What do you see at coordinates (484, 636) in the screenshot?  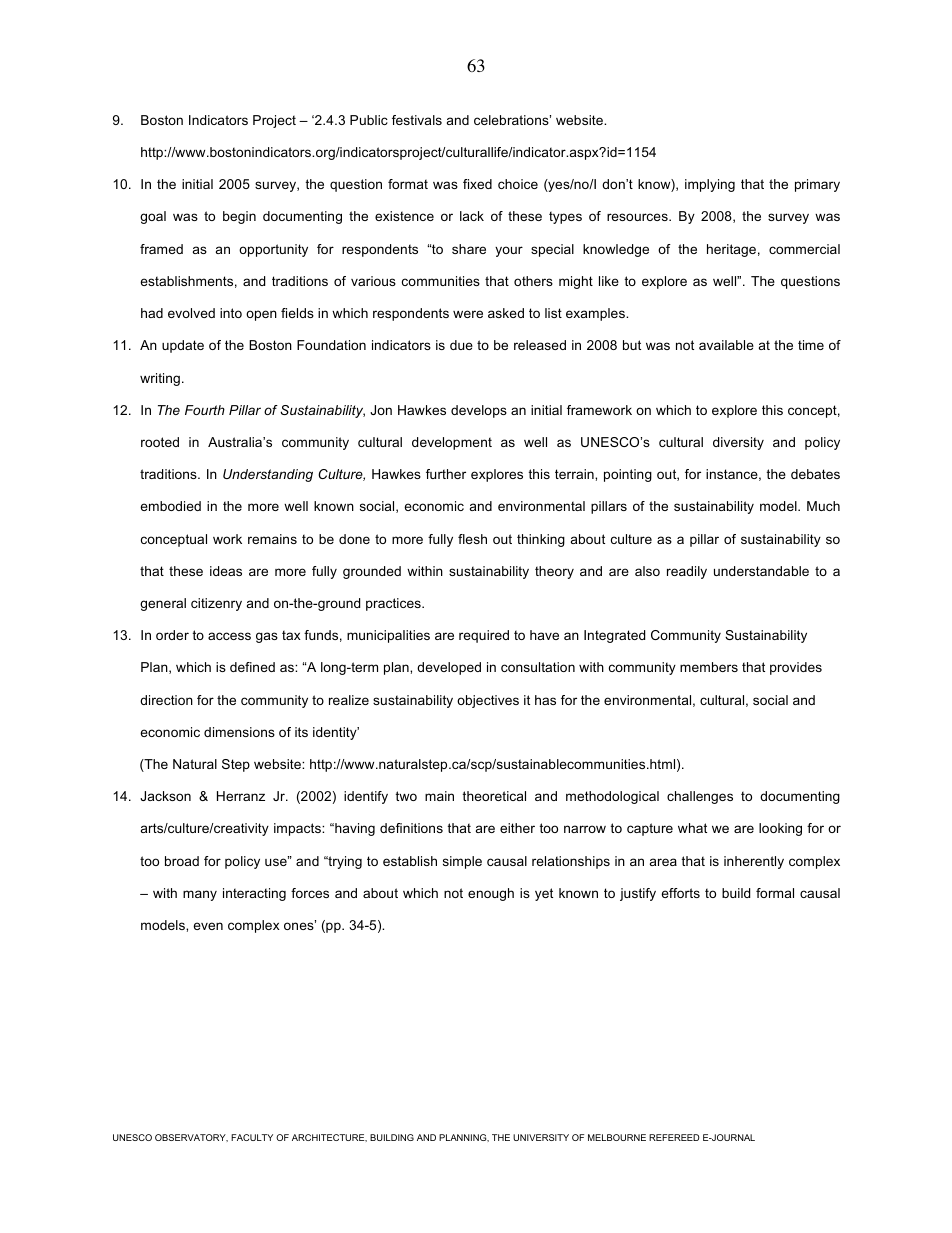 I see `required` at bounding box center [484, 636].
